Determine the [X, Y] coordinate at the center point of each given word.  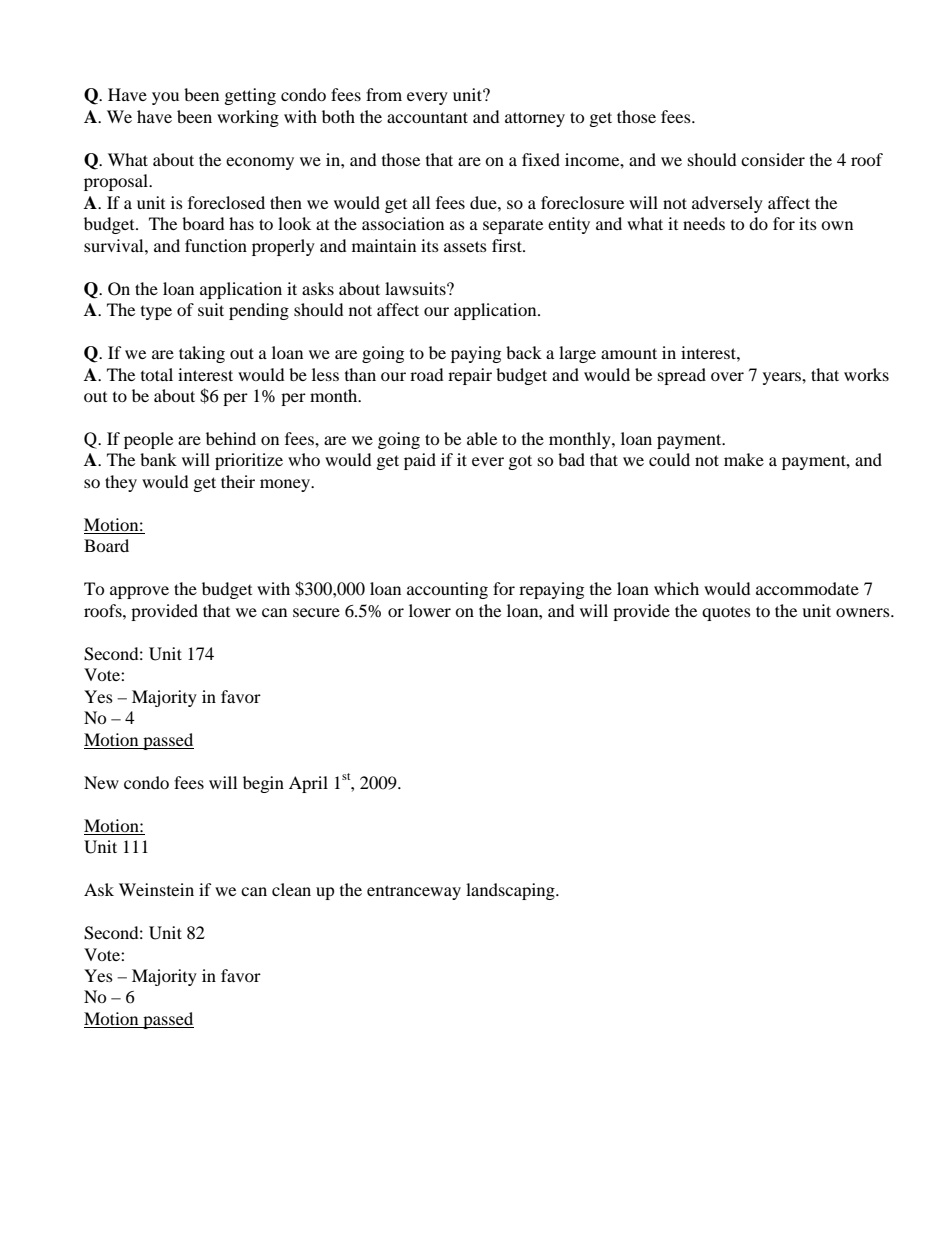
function [216, 245]
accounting [447, 590]
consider [773, 159]
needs [704, 223]
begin [263, 784]
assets [465, 246]
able [482, 438]
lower [430, 610]
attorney [535, 119]
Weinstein [156, 889]
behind [231, 438]
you [165, 98]
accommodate [807, 588]
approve [139, 592]
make [744, 459]
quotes [726, 613]
